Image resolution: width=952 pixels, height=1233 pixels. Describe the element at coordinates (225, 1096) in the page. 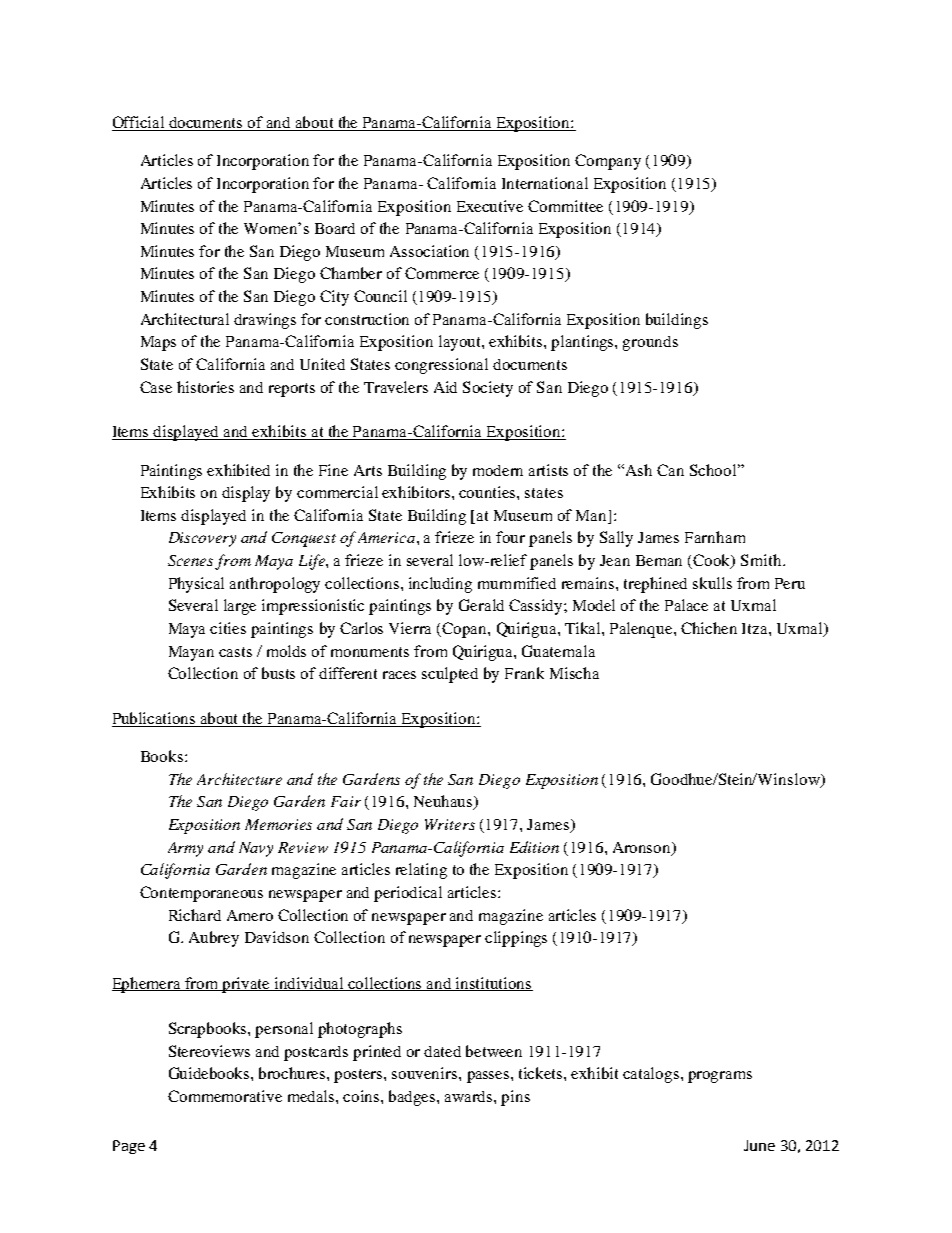

I see `Commemorative` at that location.
